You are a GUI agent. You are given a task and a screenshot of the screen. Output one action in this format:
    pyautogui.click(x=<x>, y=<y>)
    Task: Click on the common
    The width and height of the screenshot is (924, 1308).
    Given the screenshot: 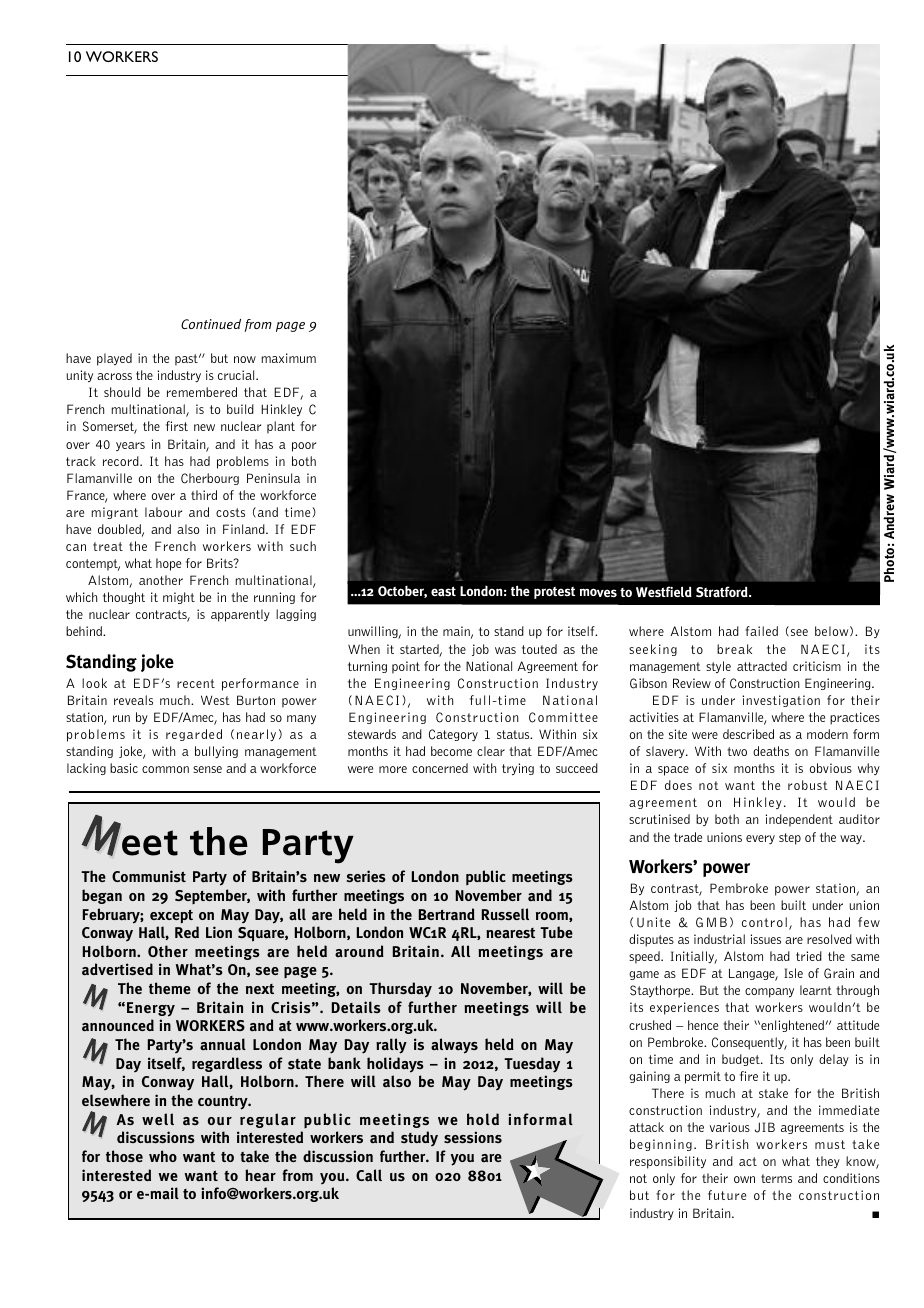 What is the action you would take?
    pyautogui.click(x=165, y=769)
